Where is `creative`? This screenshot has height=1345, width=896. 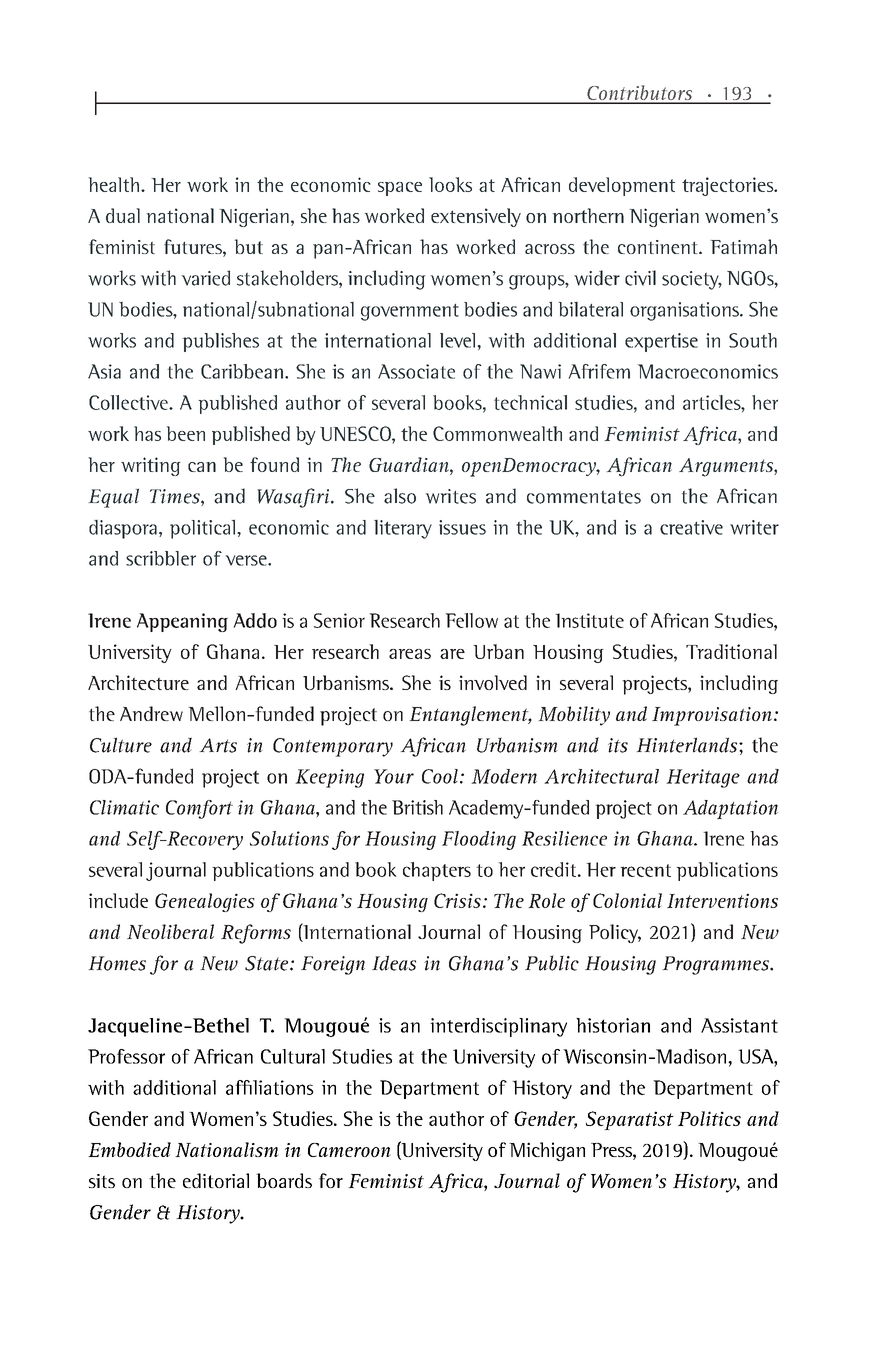
creative is located at coordinates (691, 527).
